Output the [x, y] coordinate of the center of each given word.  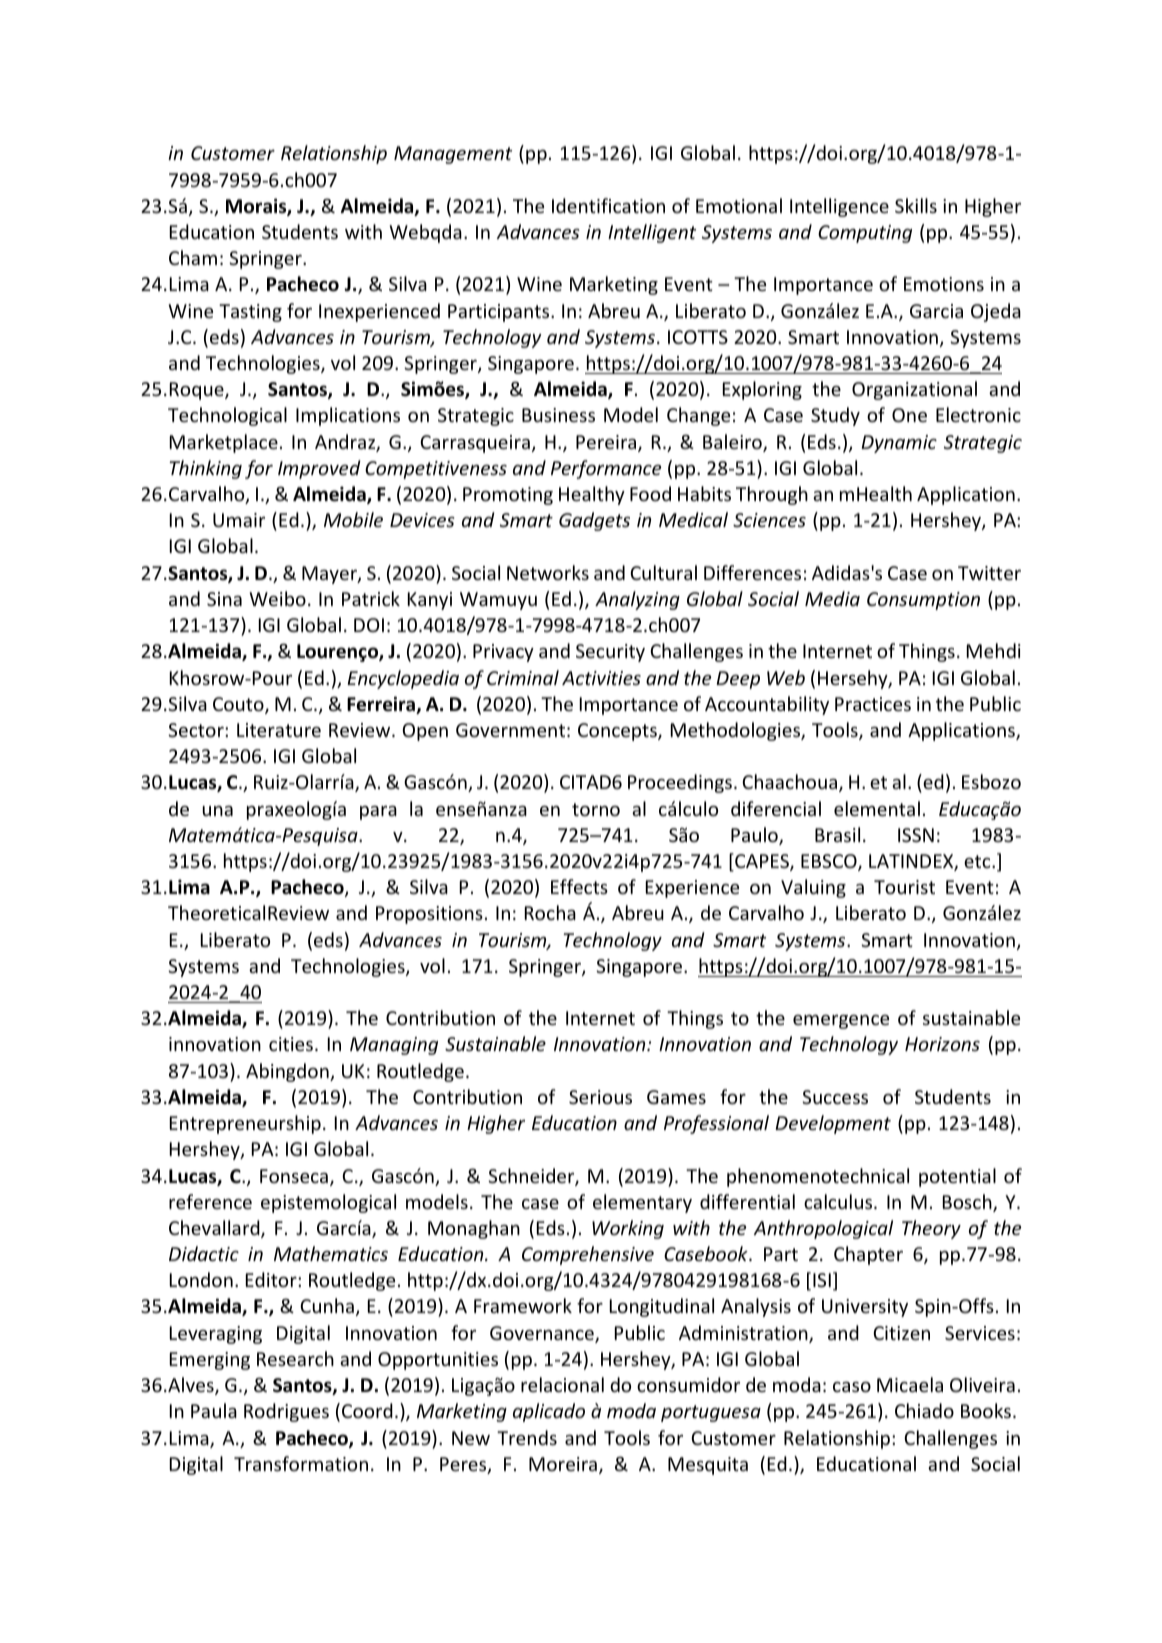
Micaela [910, 1384]
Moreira [563, 1464]
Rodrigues [286, 1412]
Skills [916, 205]
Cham [193, 257]
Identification [608, 205]
